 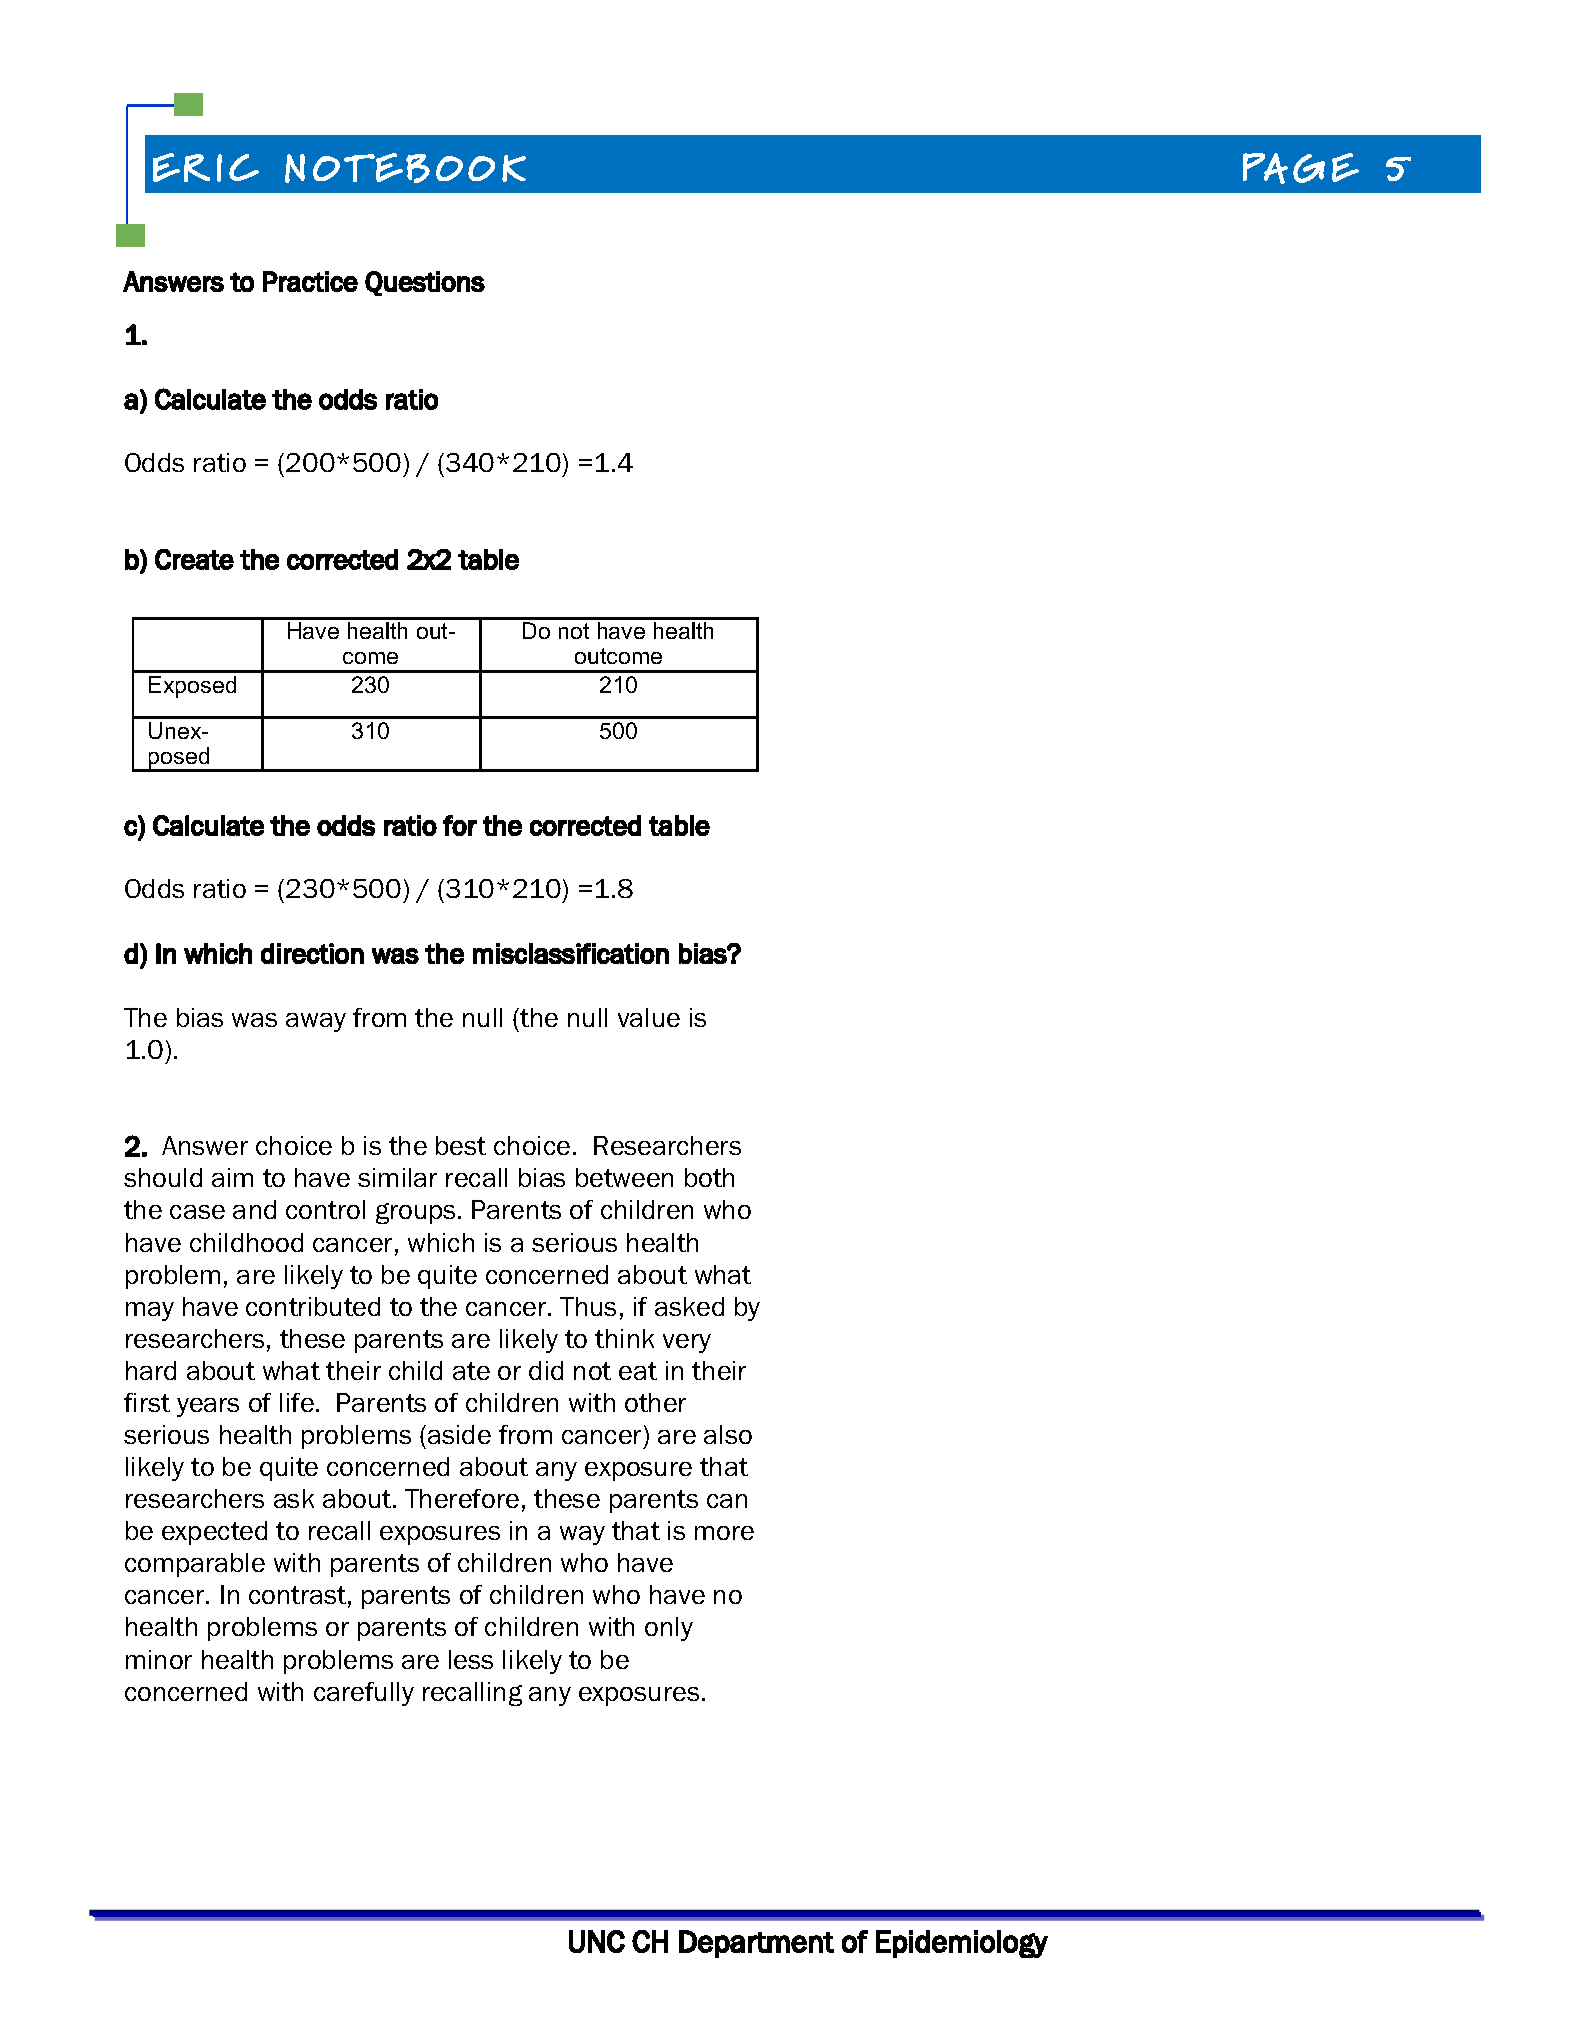 I want to click on did, so click(x=546, y=1370).
